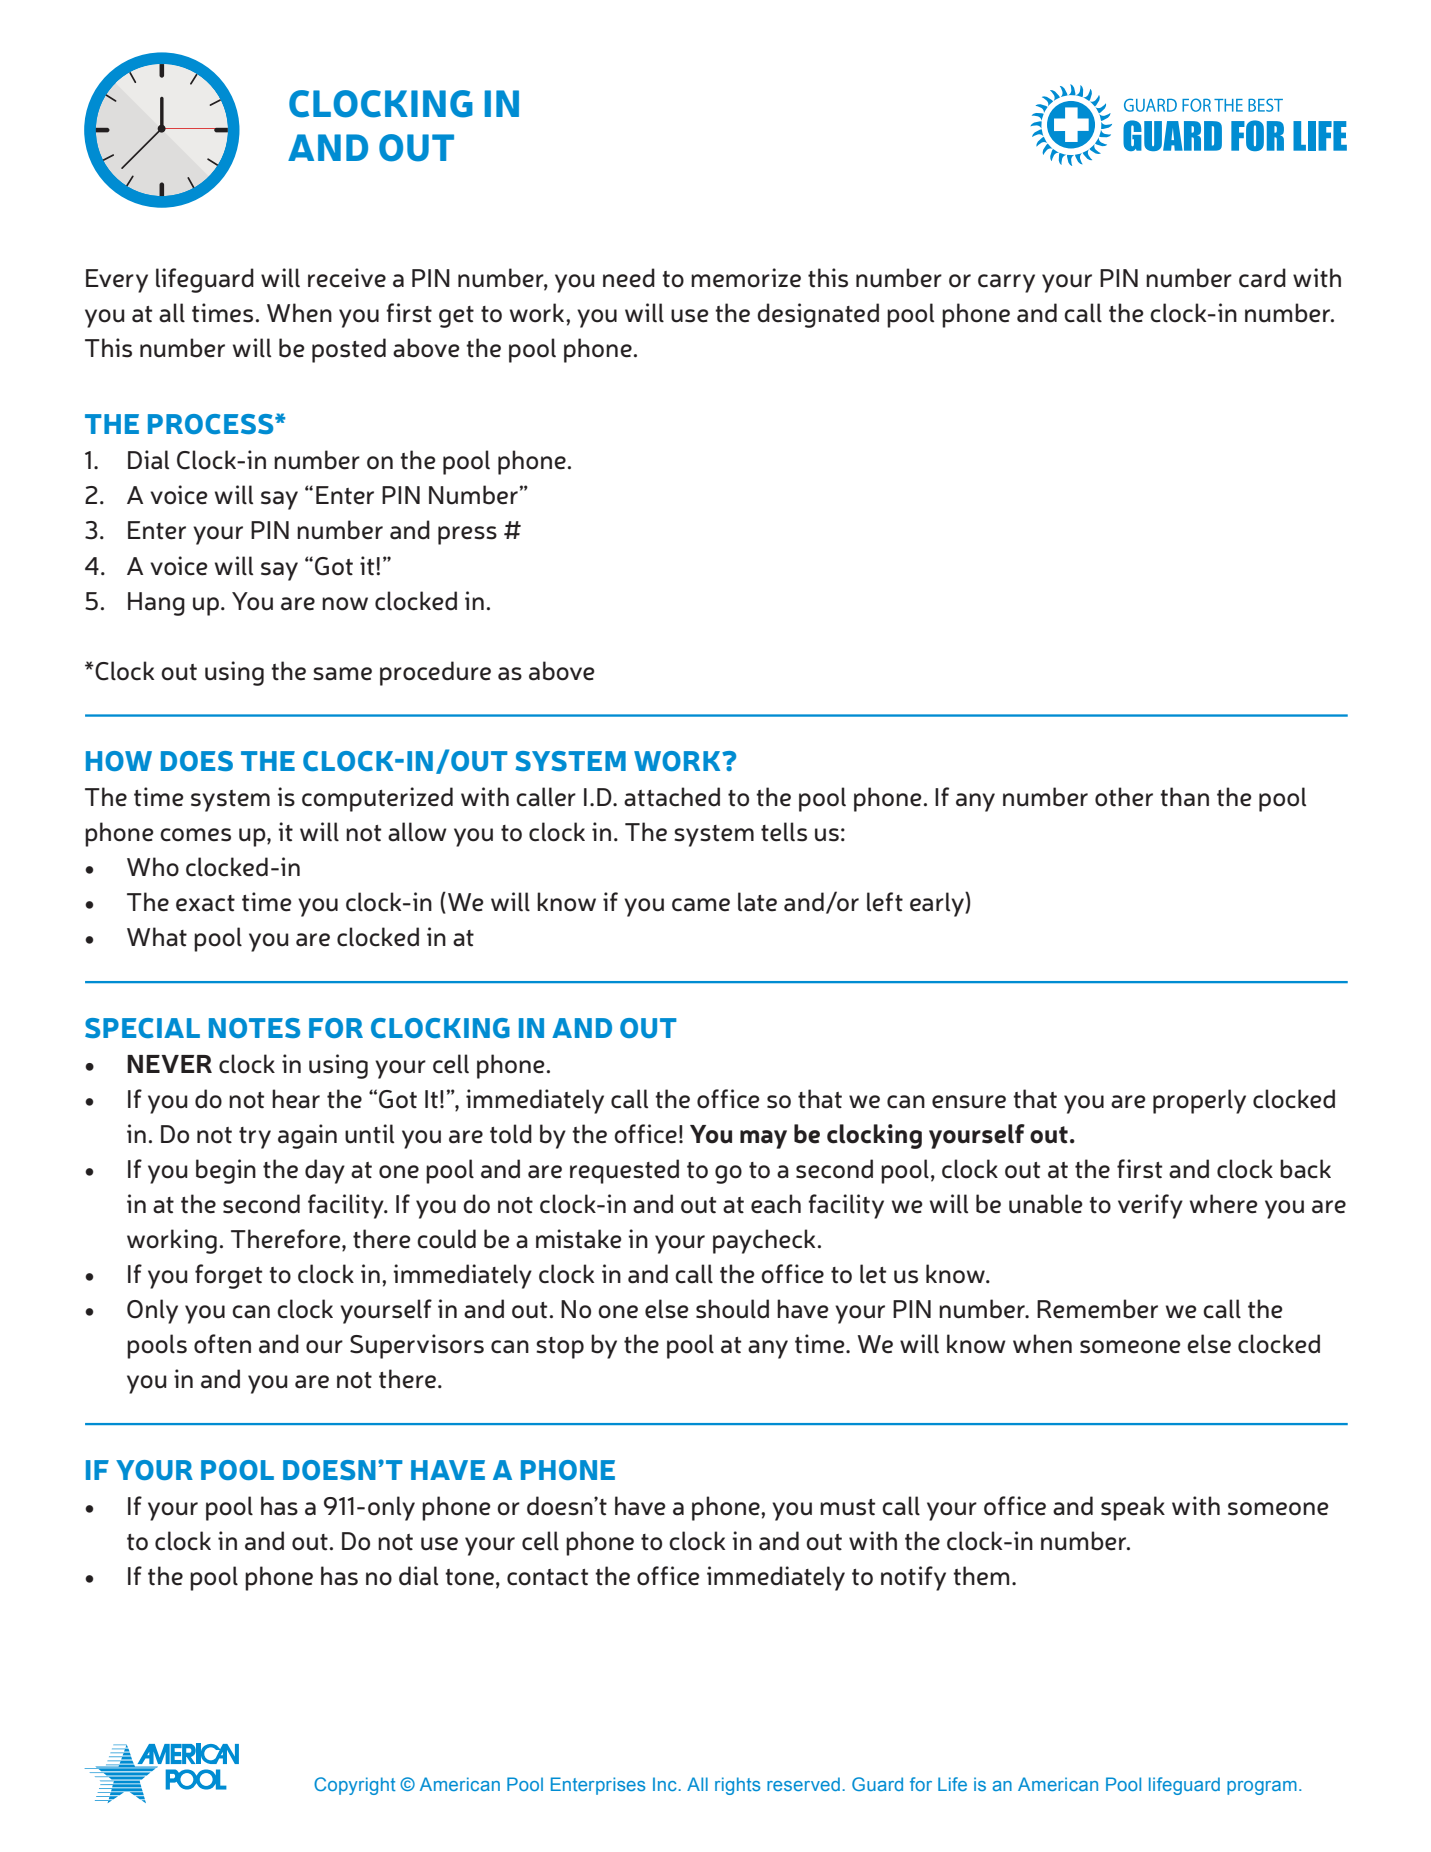 The height and width of the screenshot is (1852, 1431). Describe the element at coordinates (737, 1786) in the screenshot. I see `rights` at that location.
